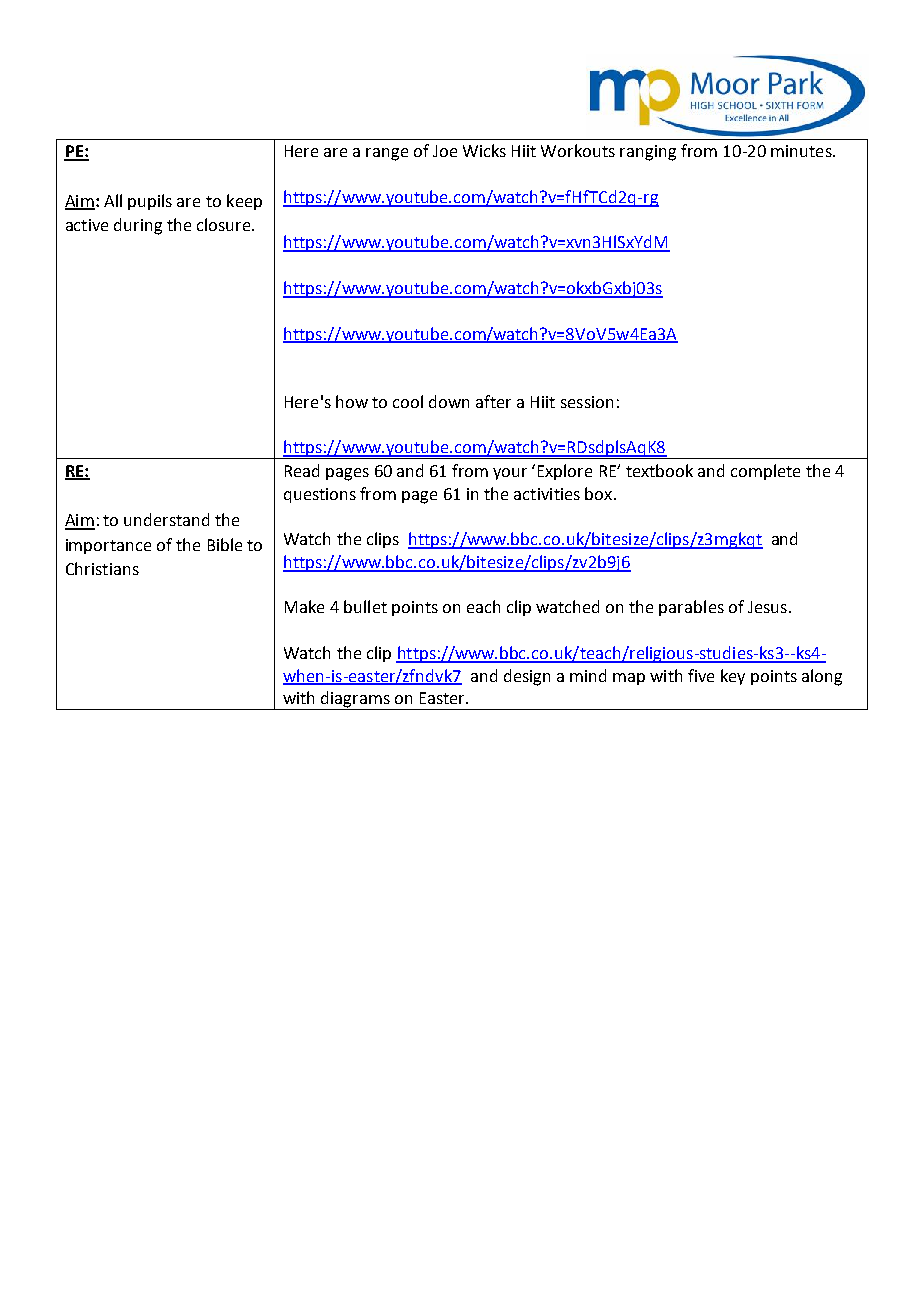  What do you see at coordinates (352, 401) in the screenshot?
I see `how` at bounding box center [352, 401].
